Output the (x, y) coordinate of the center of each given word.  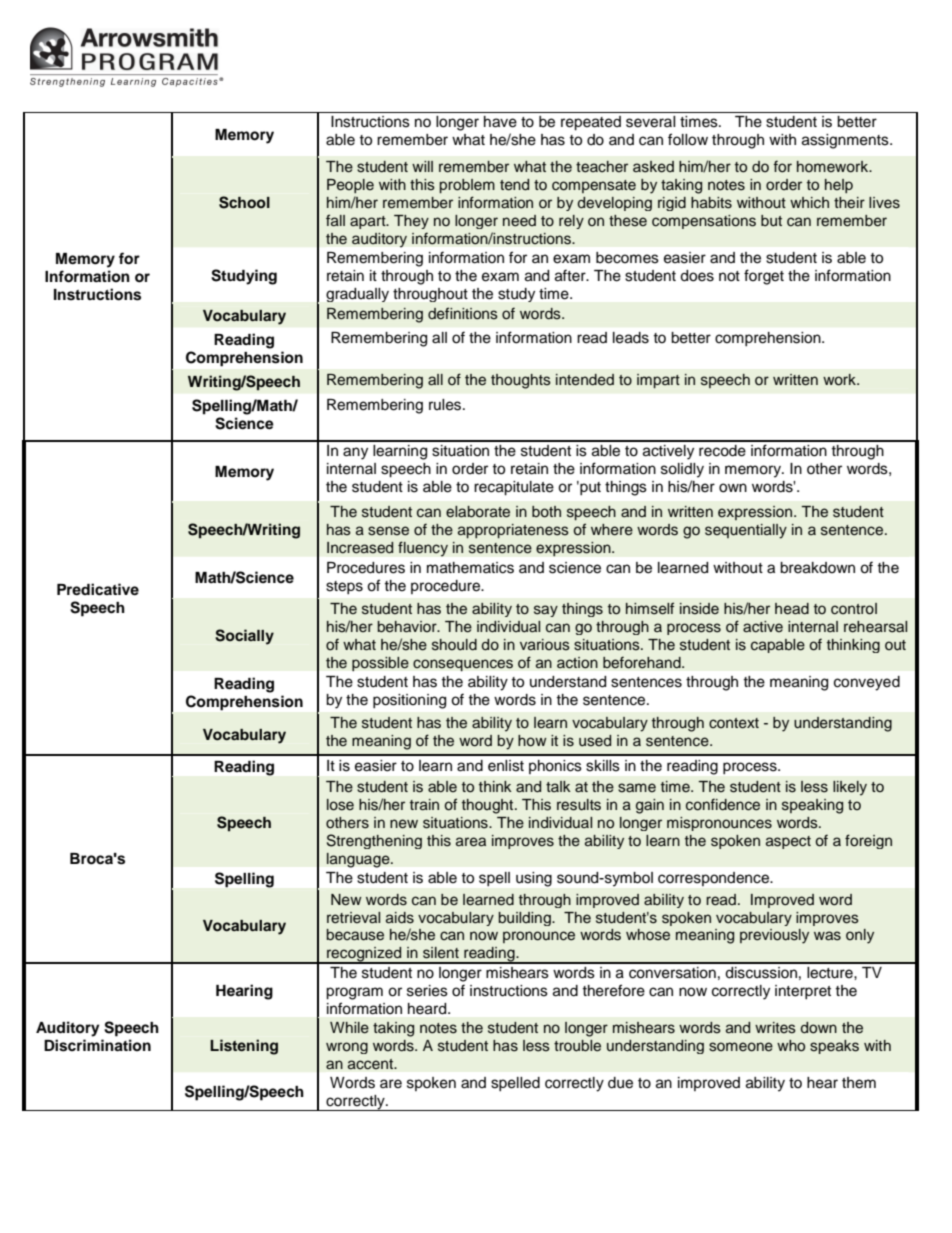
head (792, 609)
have (500, 122)
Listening (244, 1047)
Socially (244, 637)
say (546, 611)
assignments (846, 141)
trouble (577, 1046)
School (244, 202)
